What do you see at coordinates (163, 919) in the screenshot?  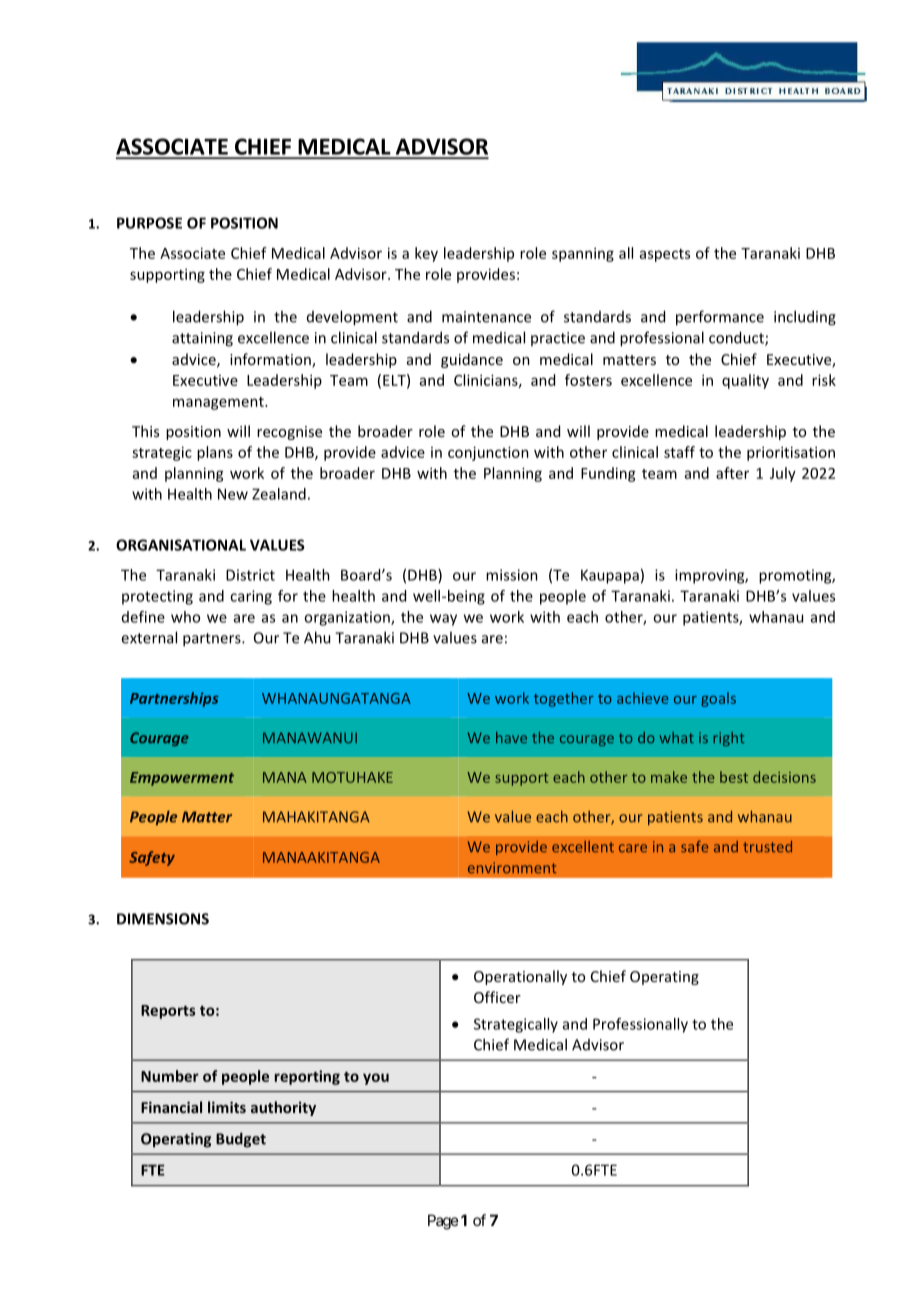 I see `DIMENSIONS` at bounding box center [163, 919].
